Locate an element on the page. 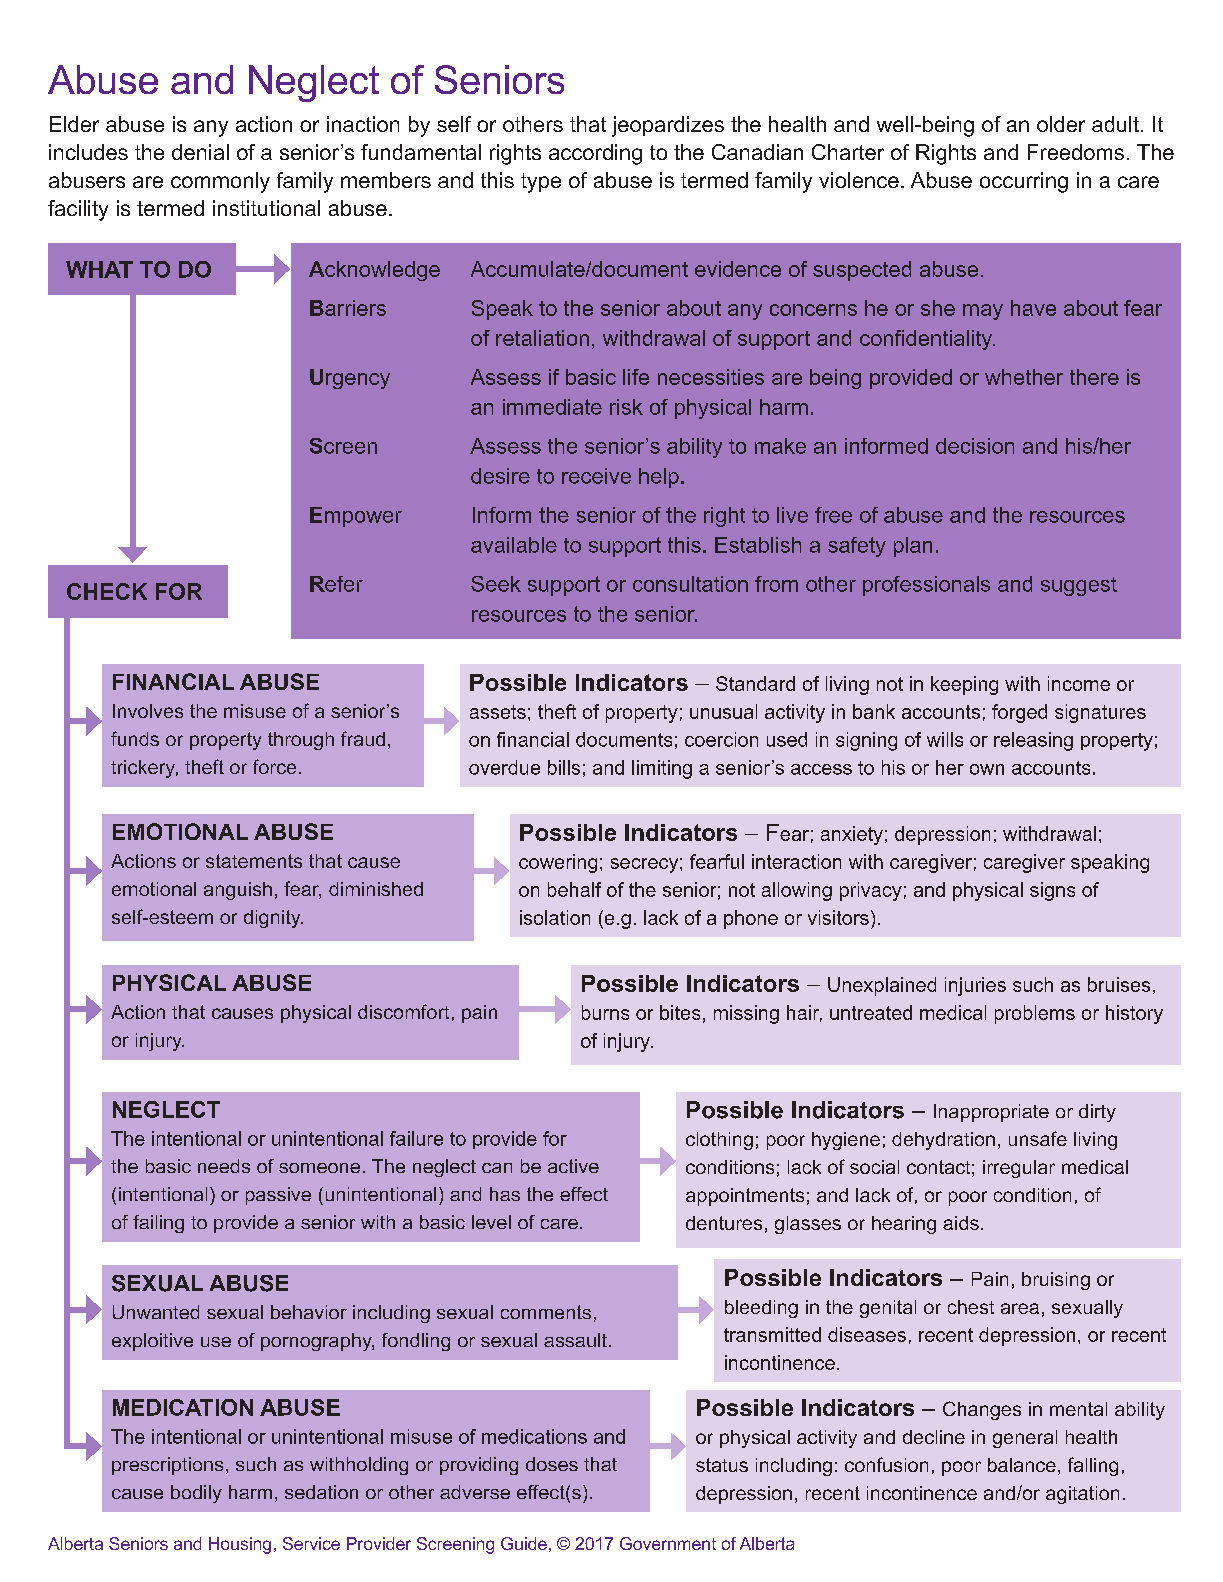 The width and height of the image is (1223, 1582). statements is located at coordinates (254, 861).
